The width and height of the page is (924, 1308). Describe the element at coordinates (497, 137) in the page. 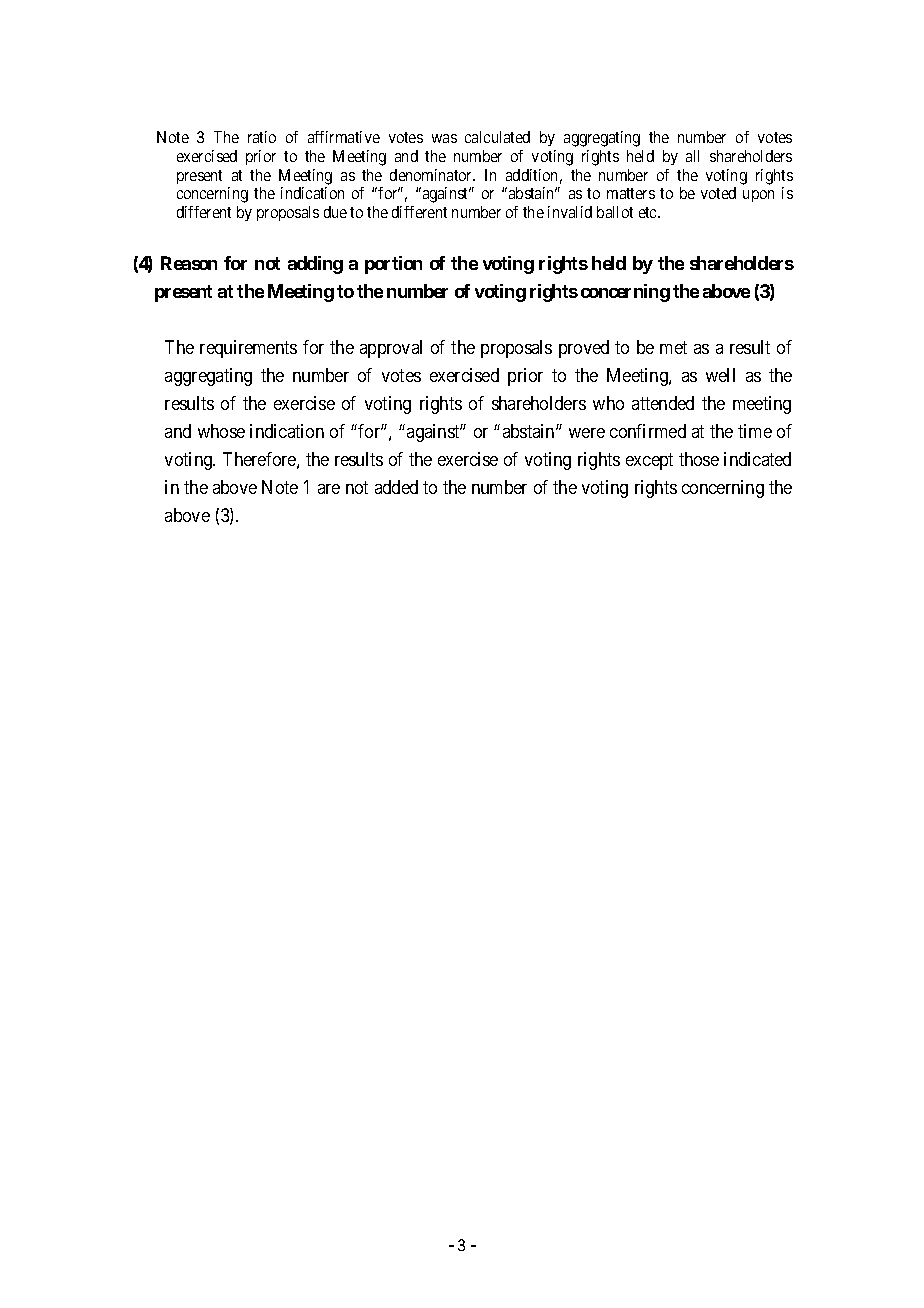

I see `calculated` at that location.
